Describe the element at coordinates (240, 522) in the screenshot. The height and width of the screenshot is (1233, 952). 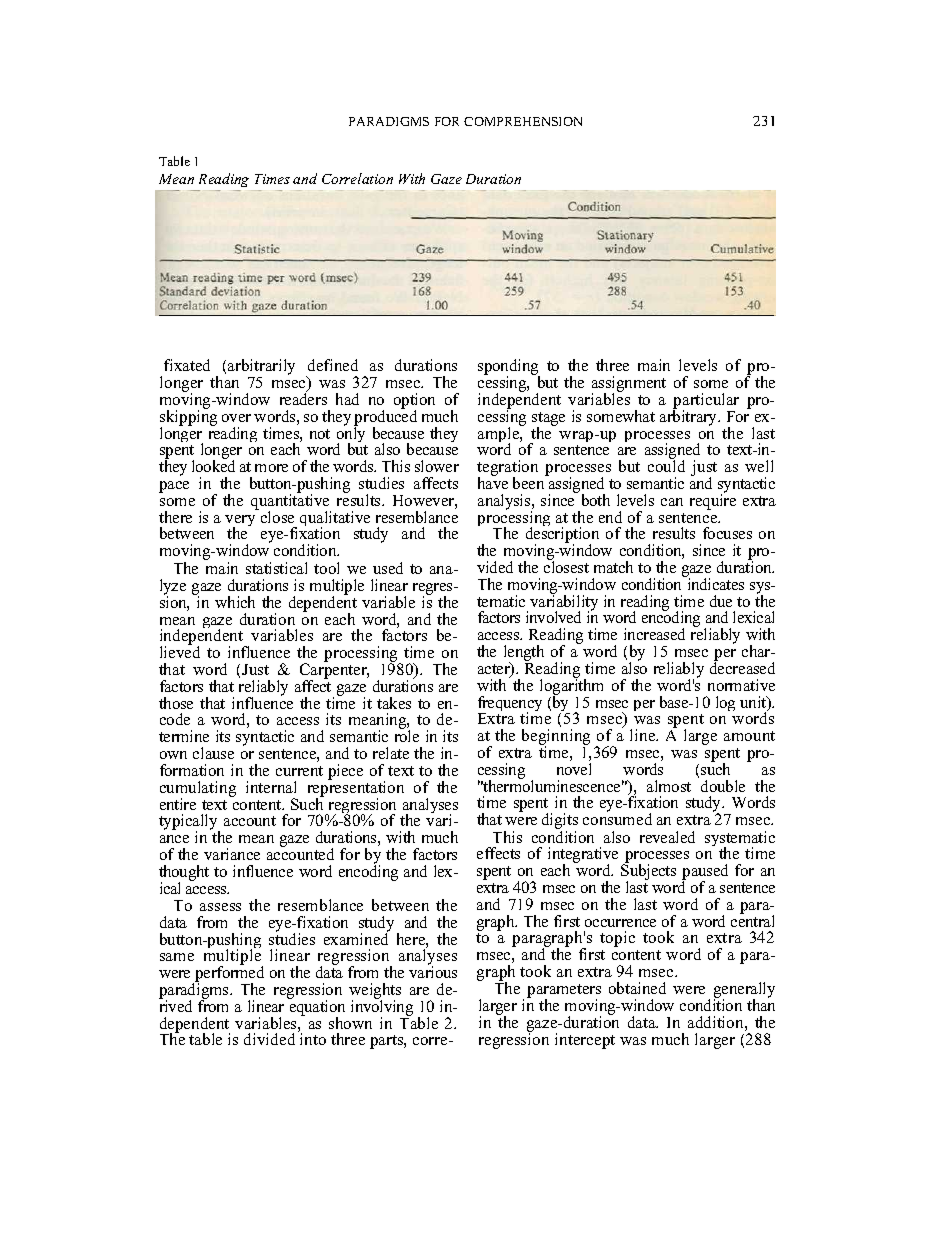
I see `very` at that location.
